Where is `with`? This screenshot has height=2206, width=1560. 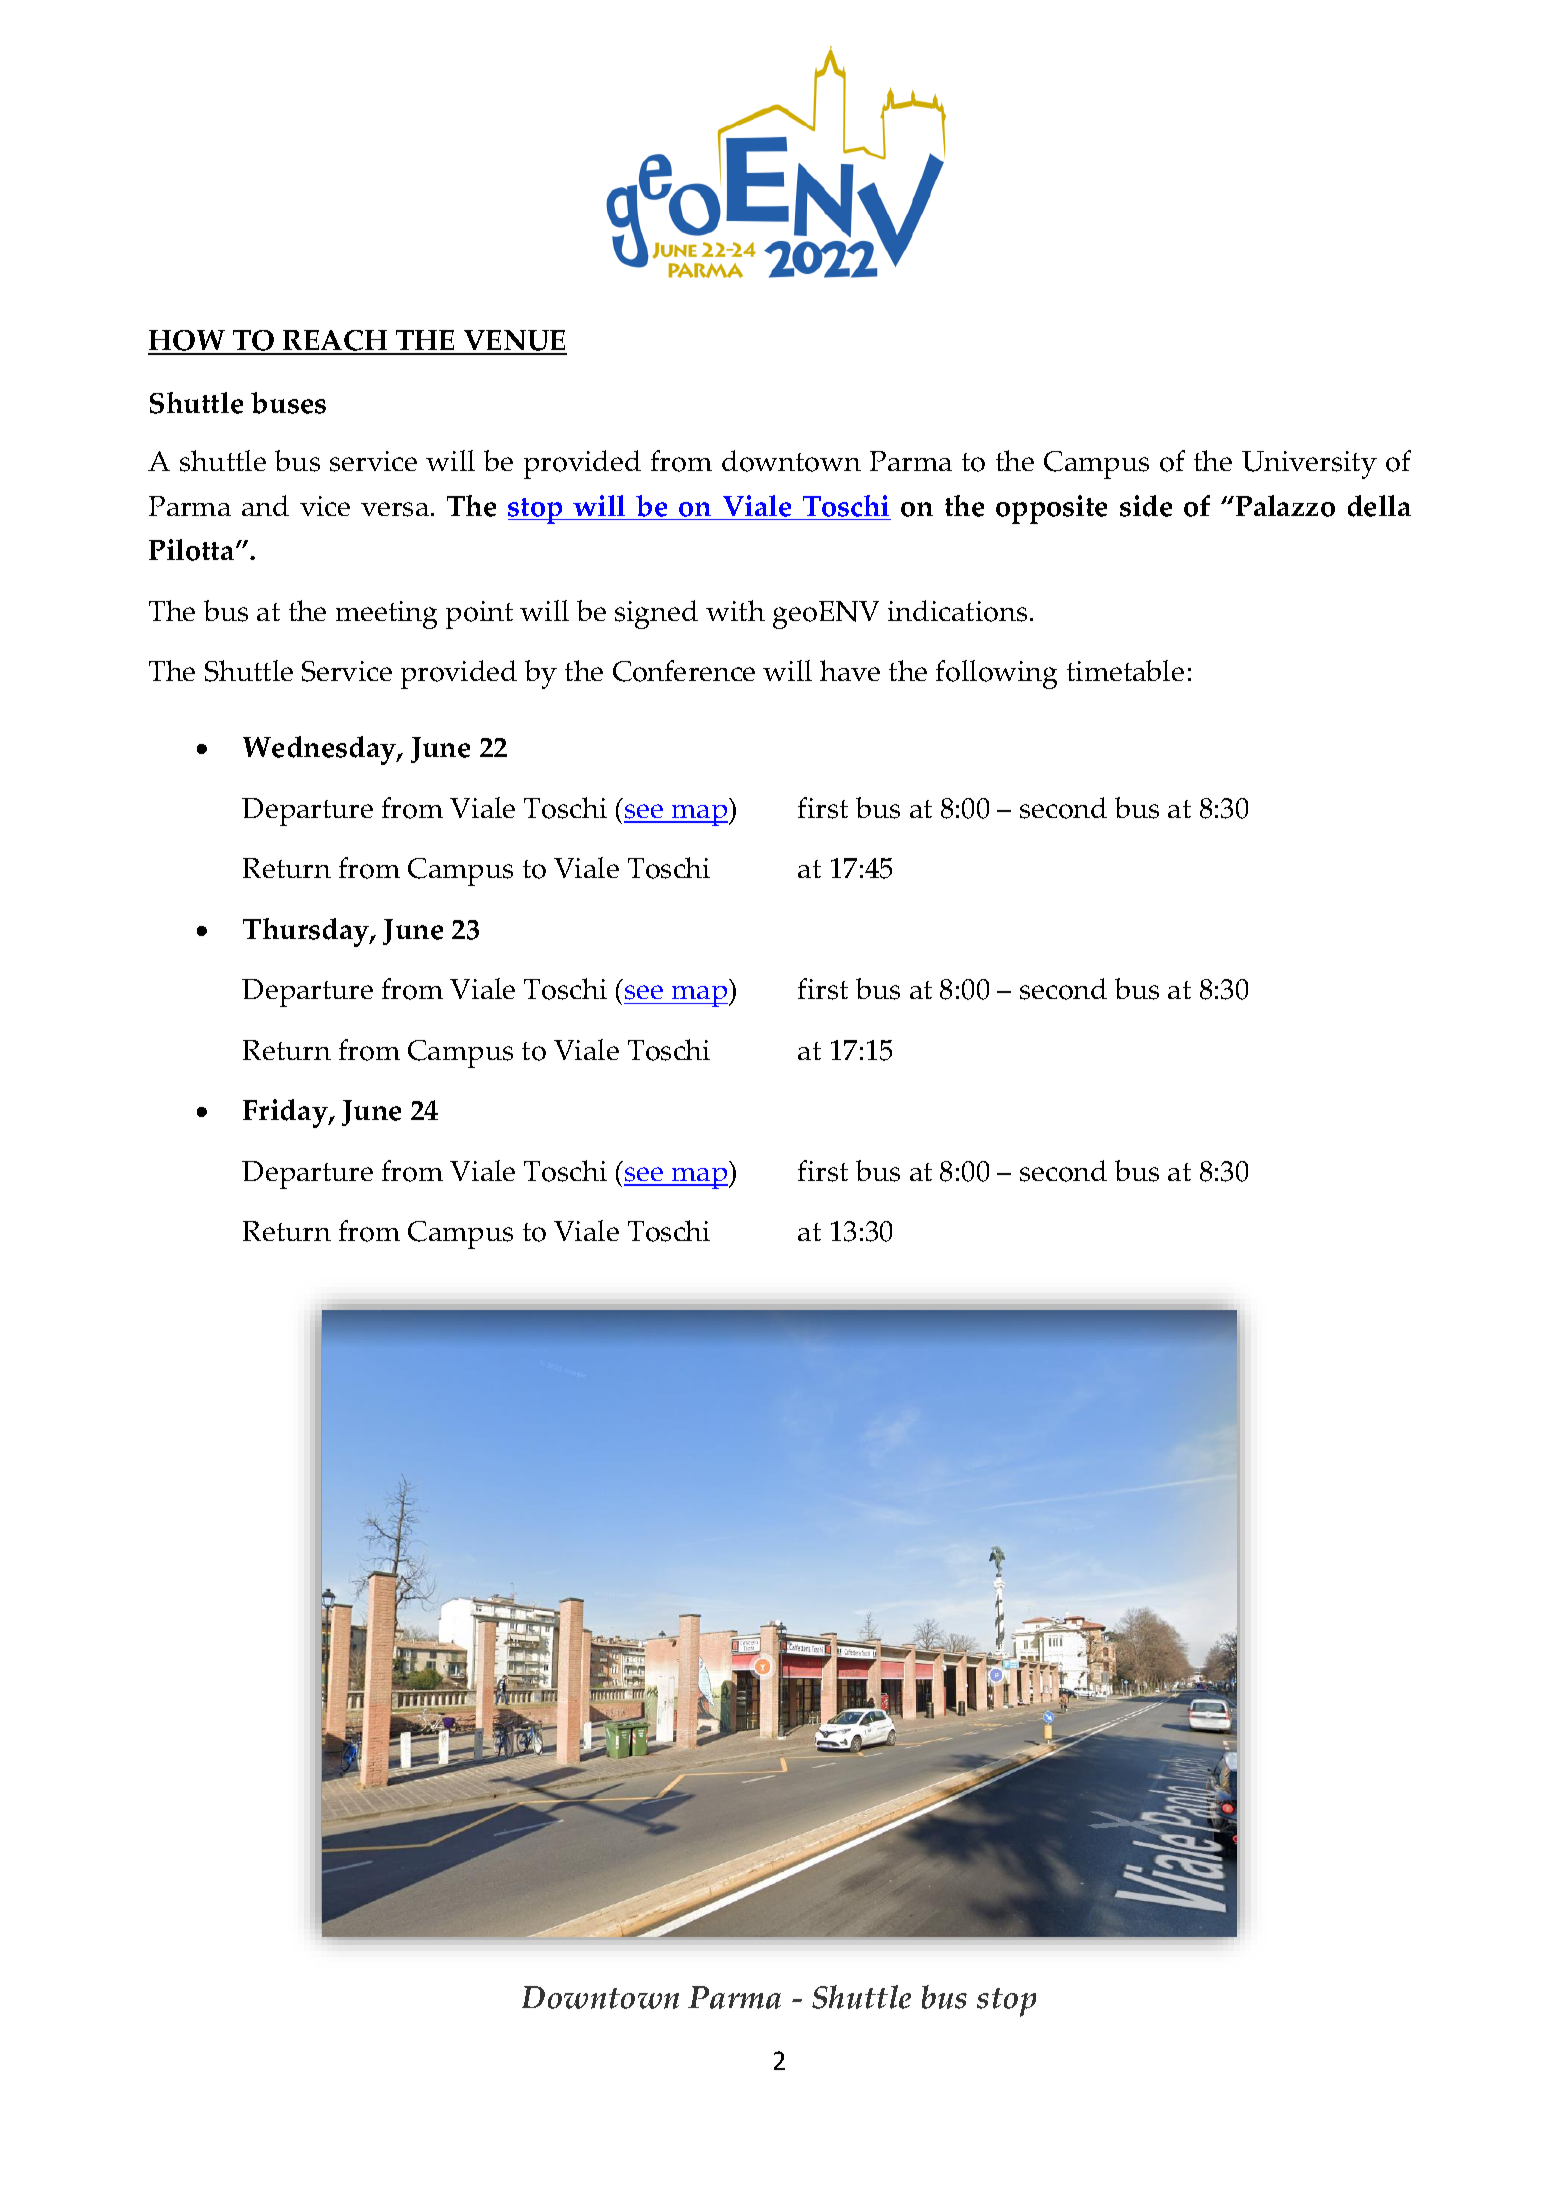 with is located at coordinates (735, 610).
